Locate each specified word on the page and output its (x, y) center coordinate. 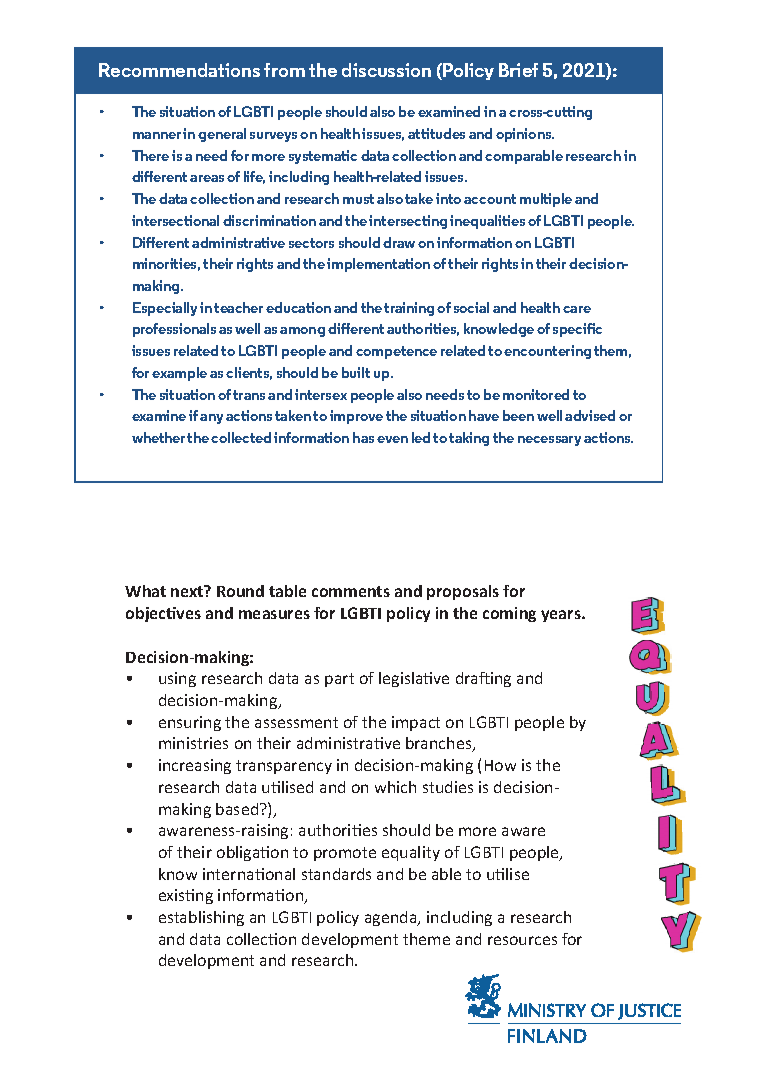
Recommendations (179, 70)
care (577, 309)
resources (522, 940)
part (339, 680)
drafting (483, 679)
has (363, 437)
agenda (392, 918)
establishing (201, 918)
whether (158, 437)
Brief (518, 70)
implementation (378, 265)
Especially (165, 309)
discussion (386, 70)
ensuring (190, 723)
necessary (549, 441)
